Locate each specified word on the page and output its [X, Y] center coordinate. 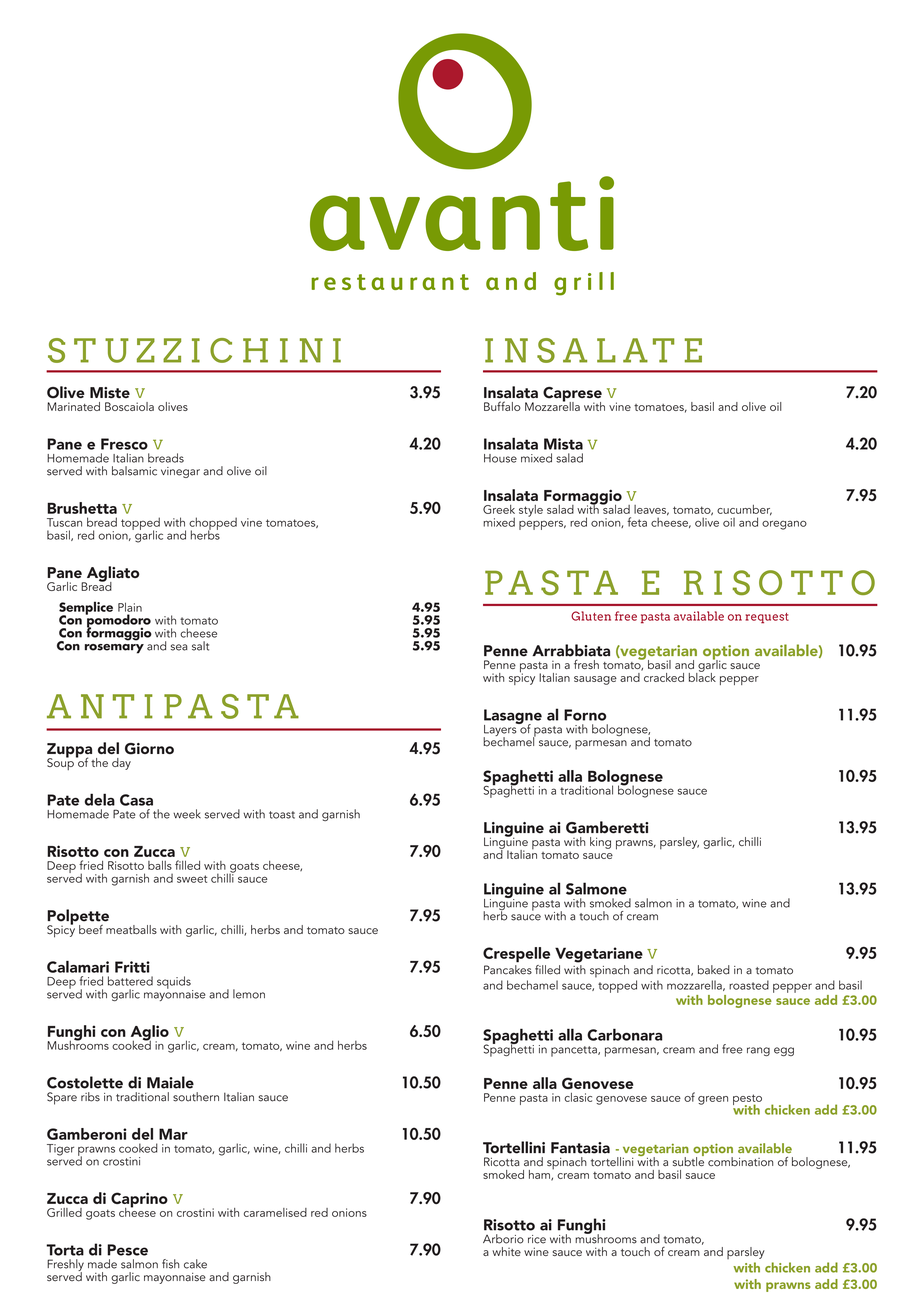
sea [179, 647]
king [600, 843]
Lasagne [513, 718]
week [187, 814]
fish [170, 1264]
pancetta [575, 1051]
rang [758, 1051]
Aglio [150, 1034]
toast [282, 815]
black [702, 676]
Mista [563, 444]
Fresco [124, 444]
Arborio [503, 1239]
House [500, 458]
